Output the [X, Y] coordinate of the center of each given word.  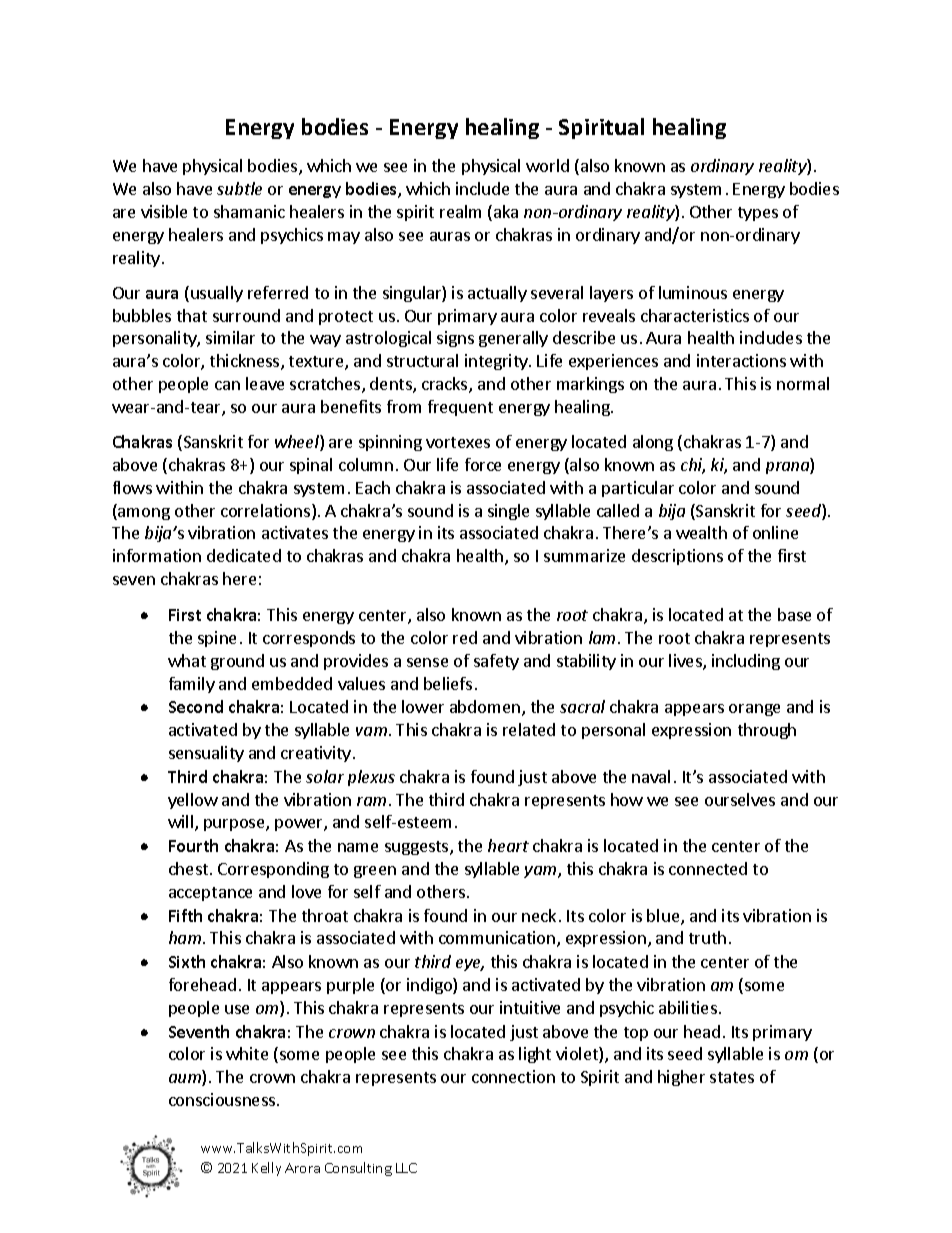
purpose [235, 825]
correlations [267, 512]
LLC [406, 1168]
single [508, 512]
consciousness [223, 1099]
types [758, 214]
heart [508, 845]
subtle [239, 188]
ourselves [740, 799]
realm [460, 211]
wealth [701, 532]
